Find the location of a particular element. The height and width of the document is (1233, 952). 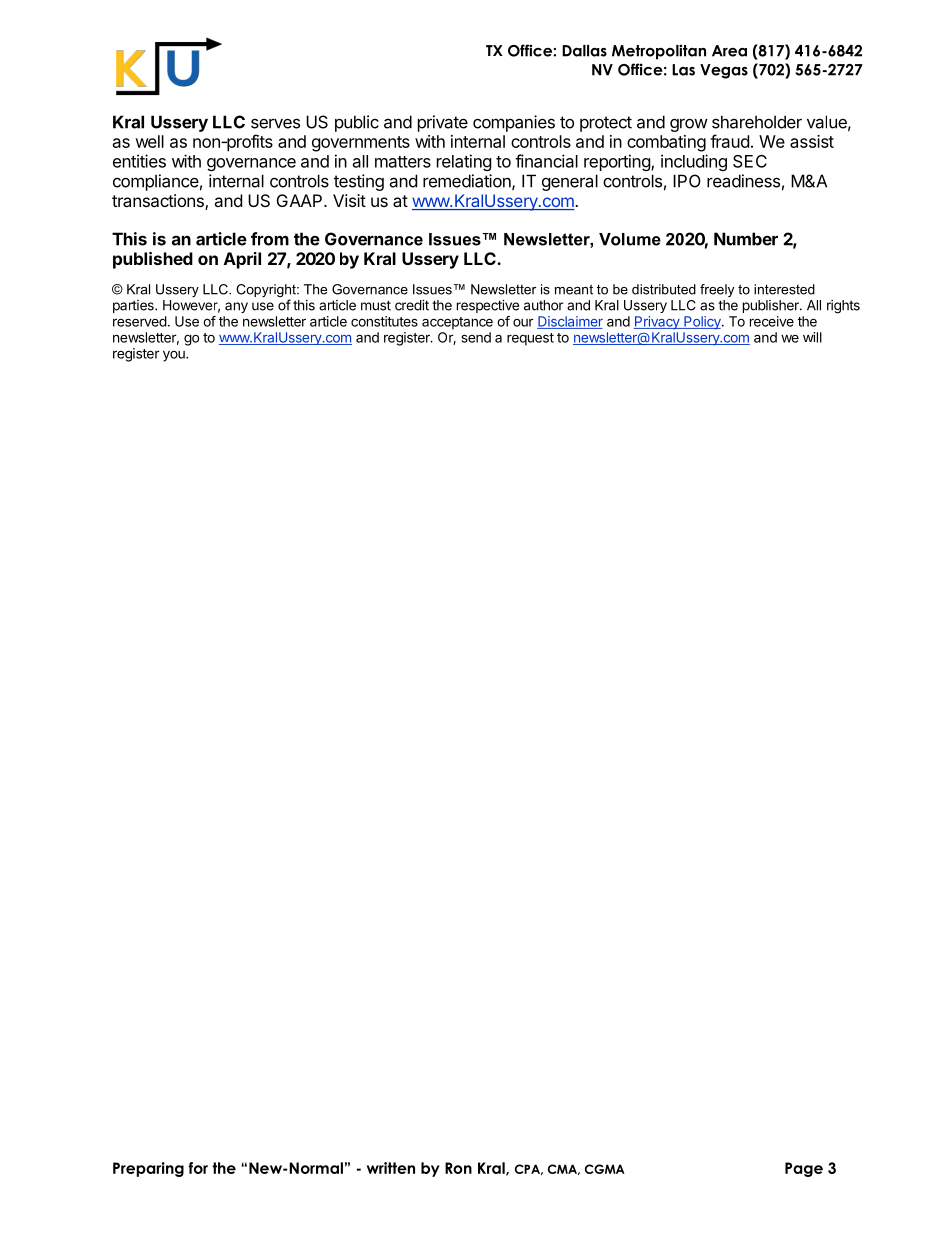

you is located at coordinates (175, 356).
